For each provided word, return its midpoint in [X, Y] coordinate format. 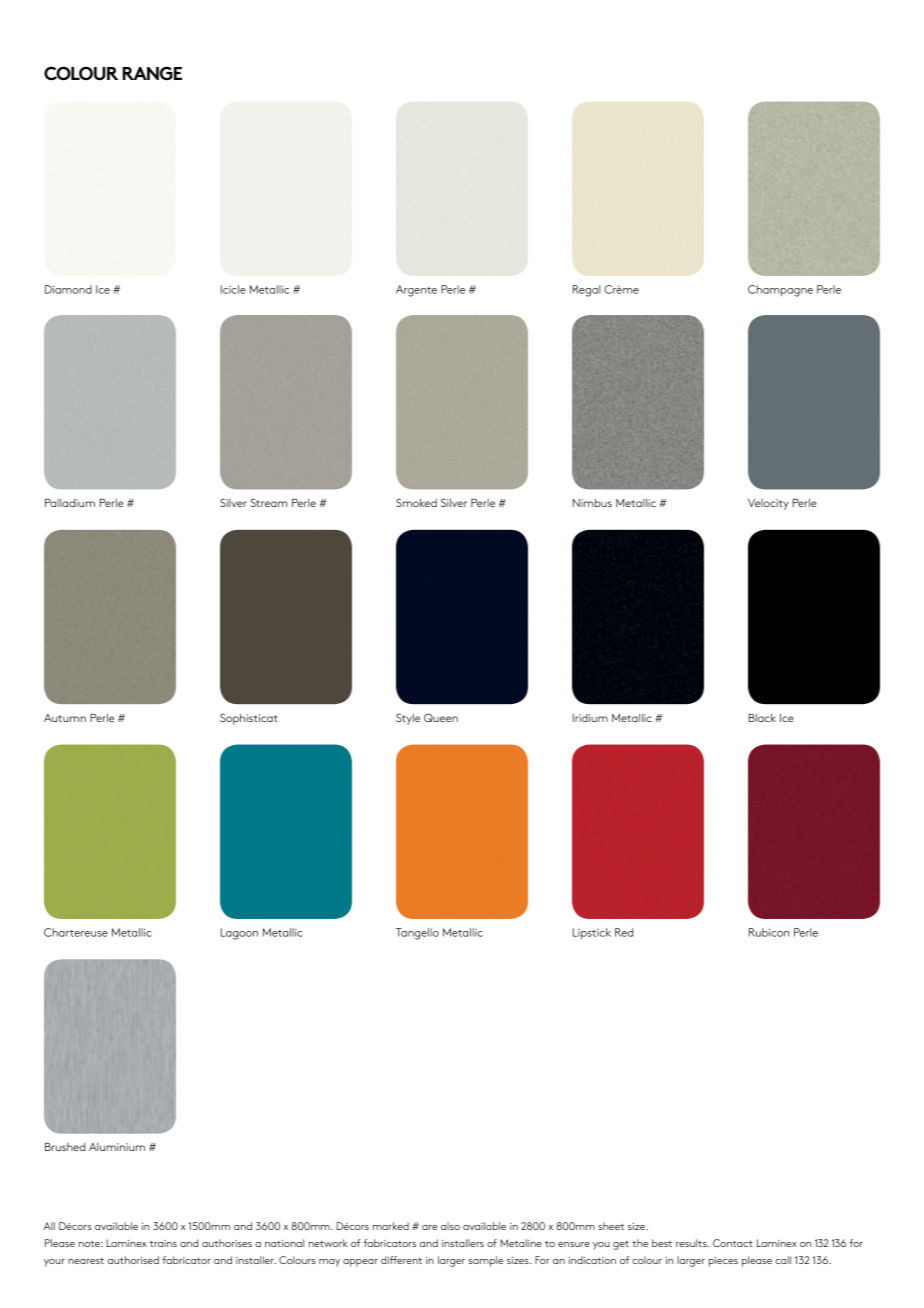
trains [163, 1243]
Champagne [780, 291]
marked [391, 1226]
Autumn [65, 718]
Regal [586, 291]
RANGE [152, 73]
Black [762, 718]
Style [408, 719]
